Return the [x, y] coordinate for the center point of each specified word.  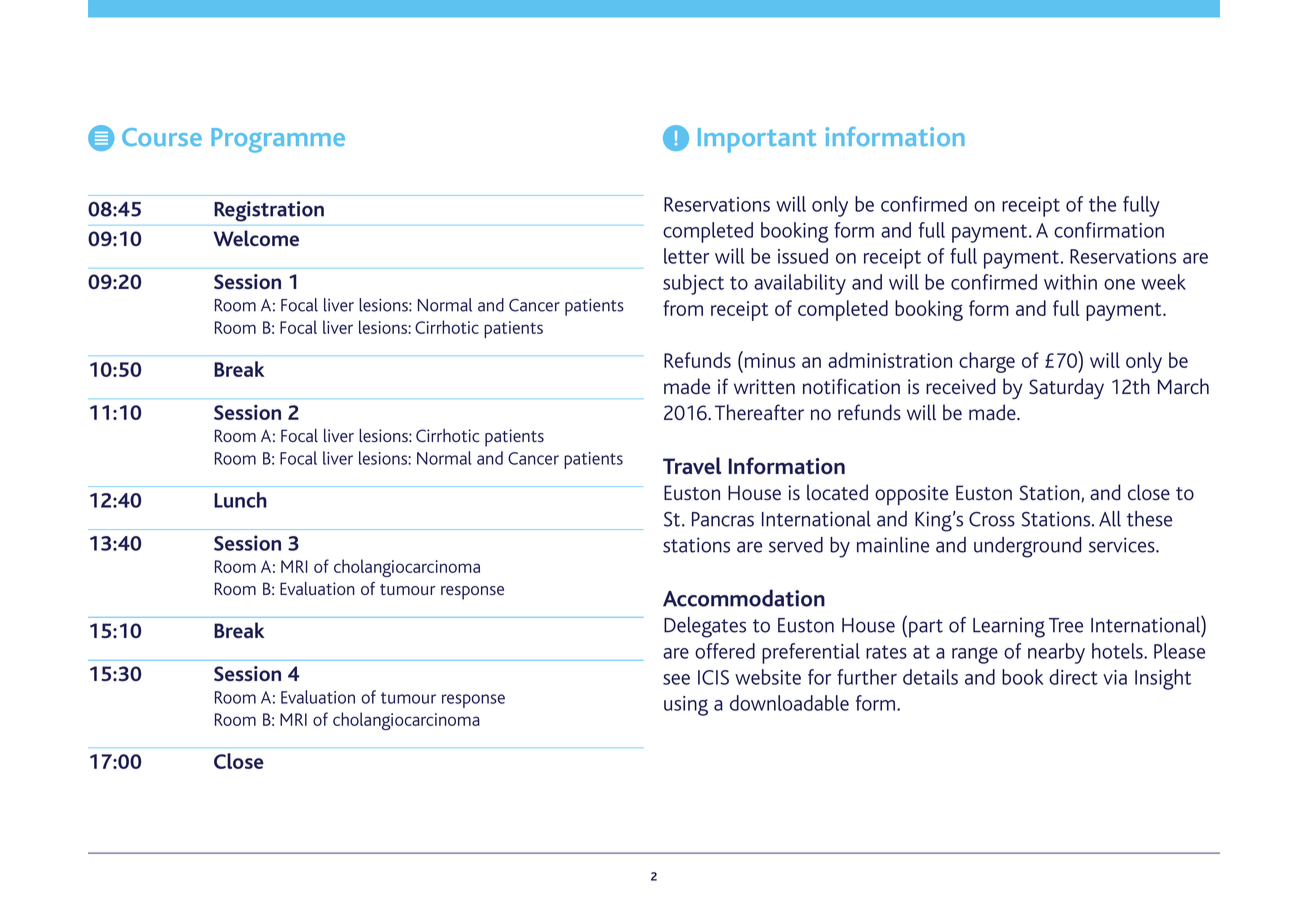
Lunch [240, 500]
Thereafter [759, 412]
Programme [278, 140]
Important [757, 140]
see [676, 679]
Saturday [1066, 388]
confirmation [1109, 230]
